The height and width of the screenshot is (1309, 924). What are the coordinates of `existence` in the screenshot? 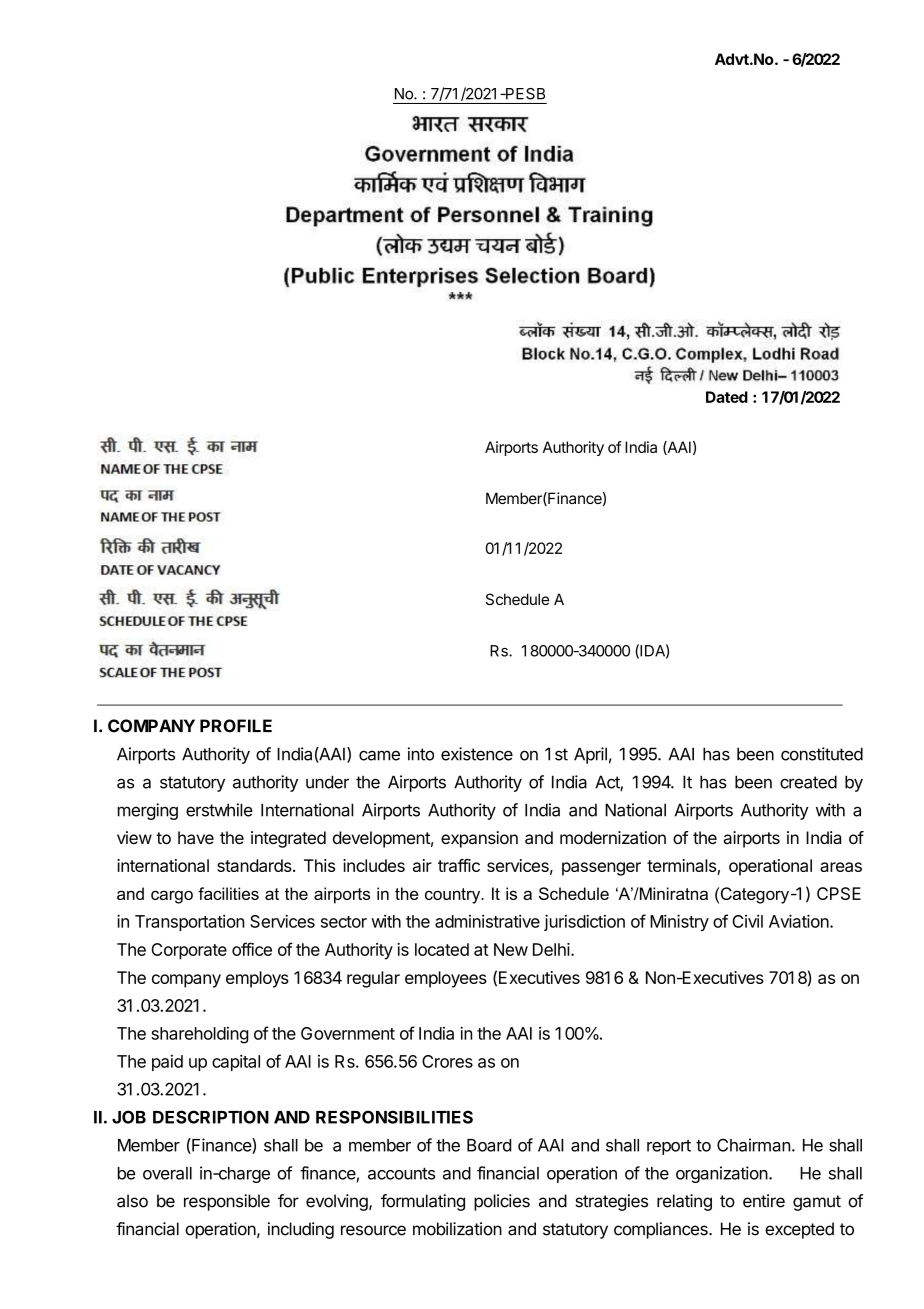 It's located at (477, 754).
